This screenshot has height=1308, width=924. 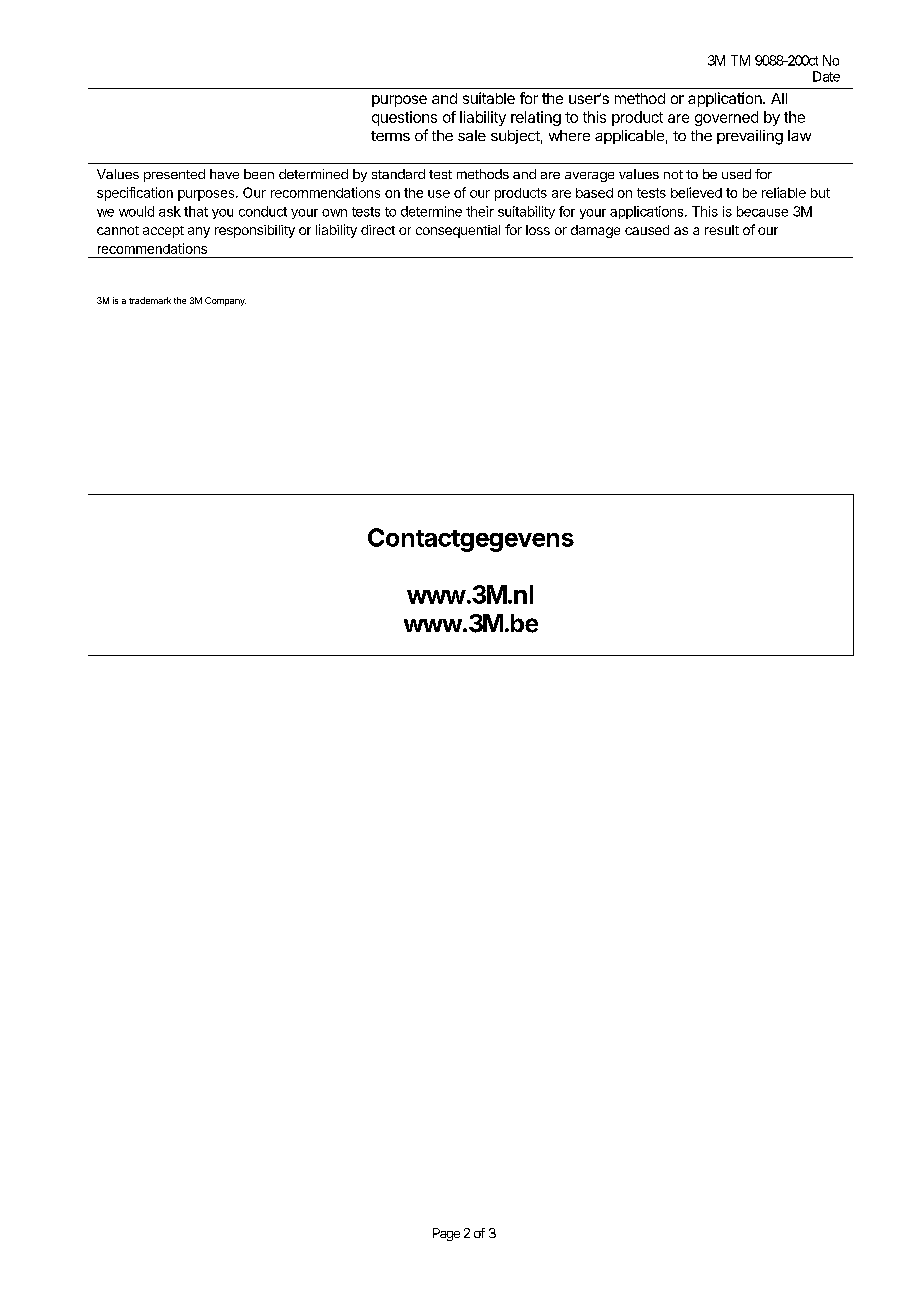 I want to click on Company, so click(x=225, y=301).
